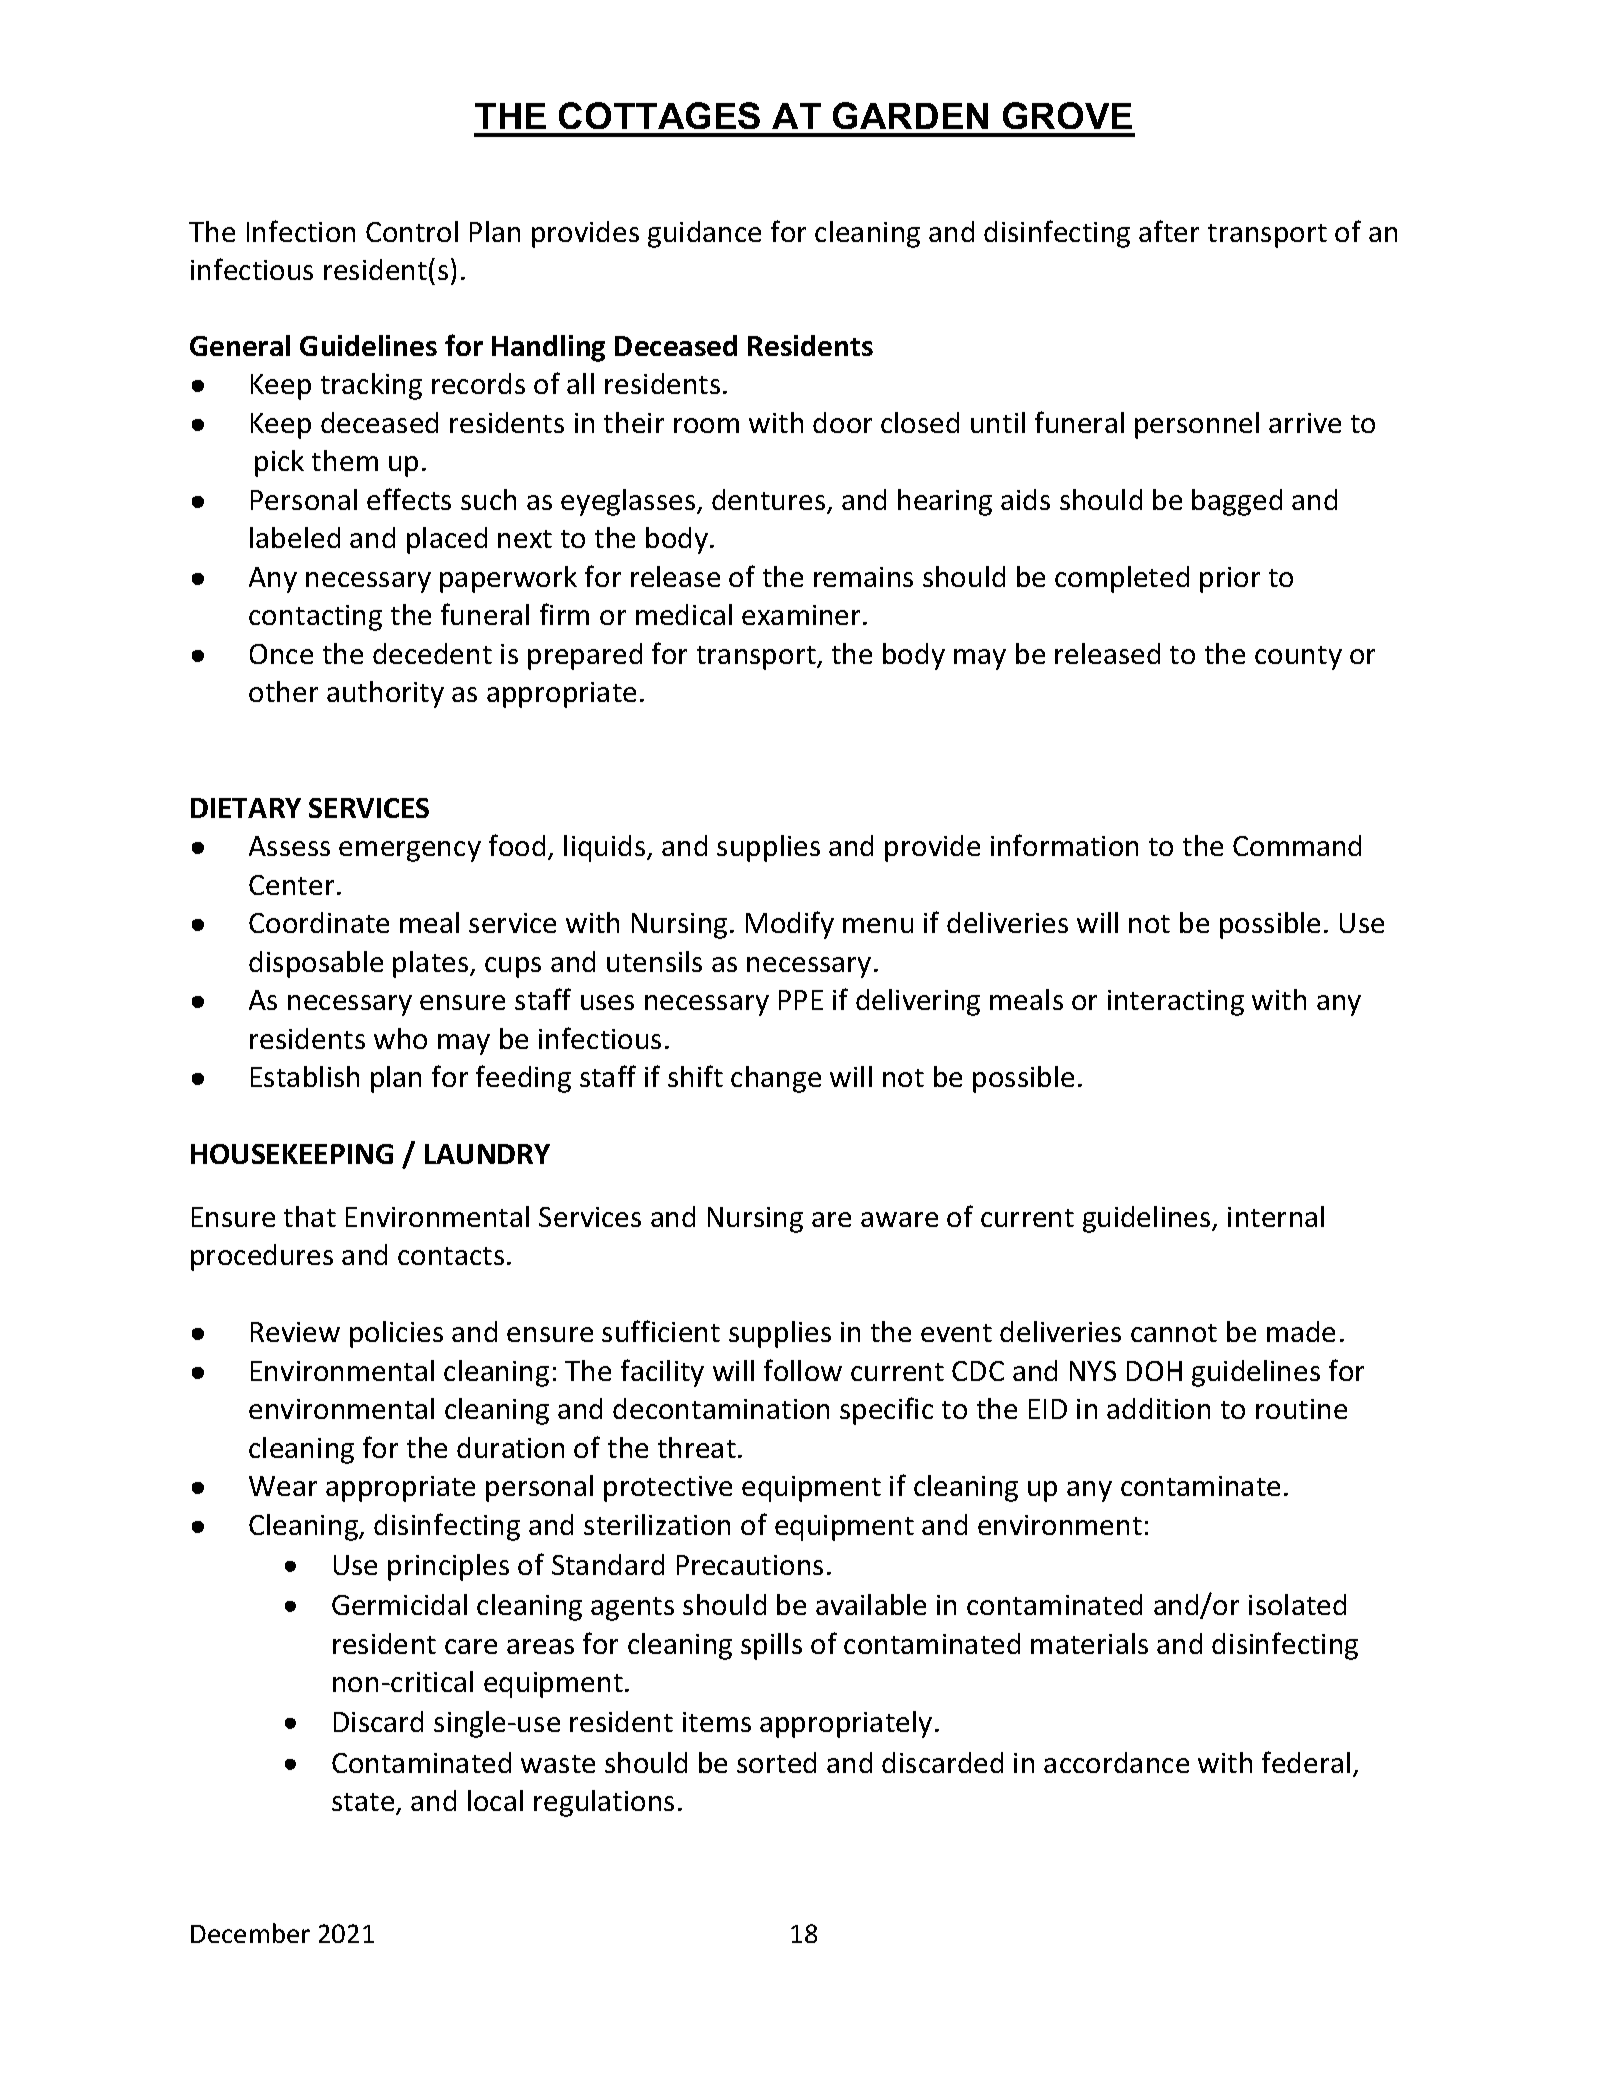 The height and width of the page is (2082, 1609). What do you see at coordinates (721, 1408) in the page?
I see `decontamination` at bounding box center [721, 1408].
